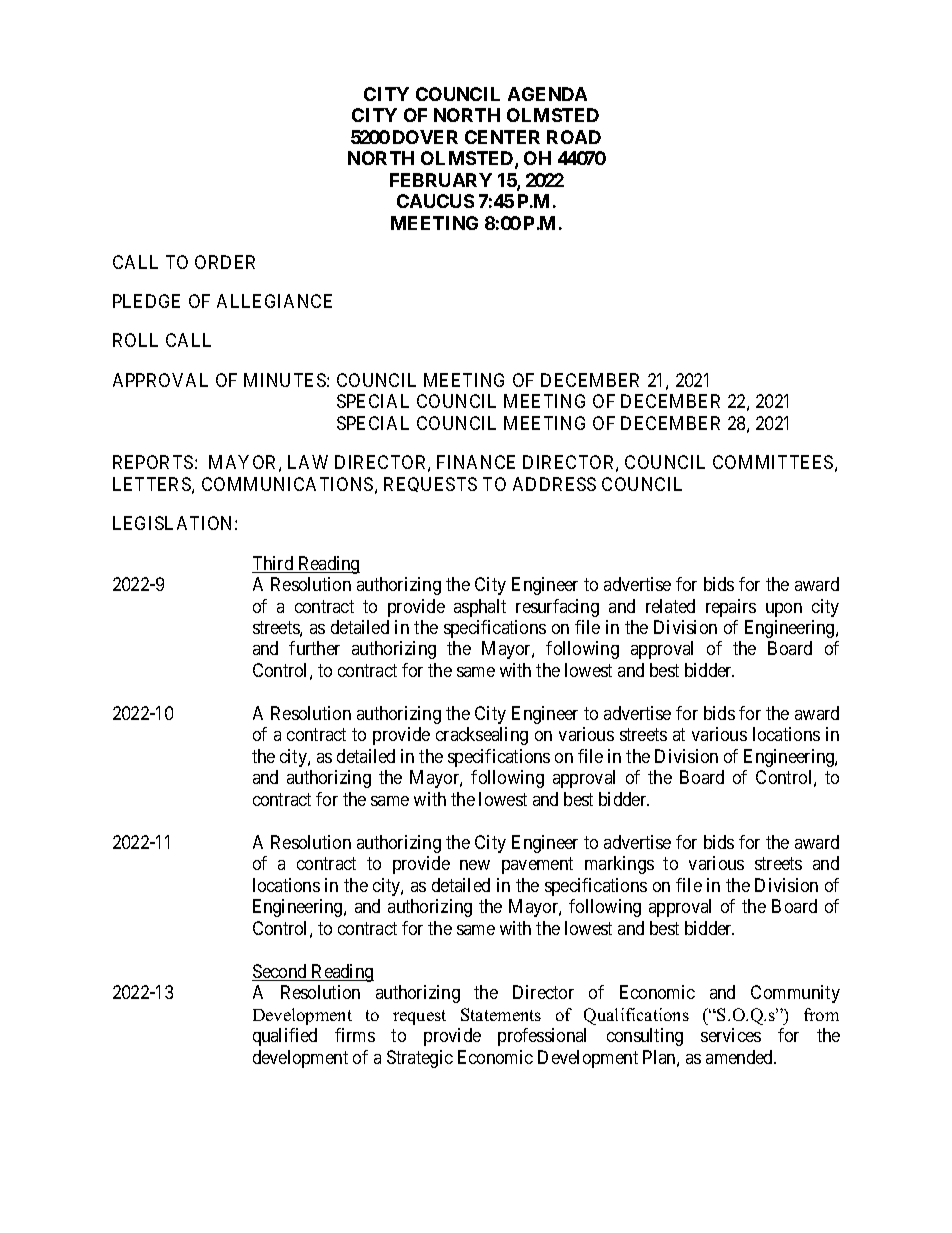  What do you see at coordinates (285, 1037) in the page?
I see `qualified` at bounding box center [285, 1037].
